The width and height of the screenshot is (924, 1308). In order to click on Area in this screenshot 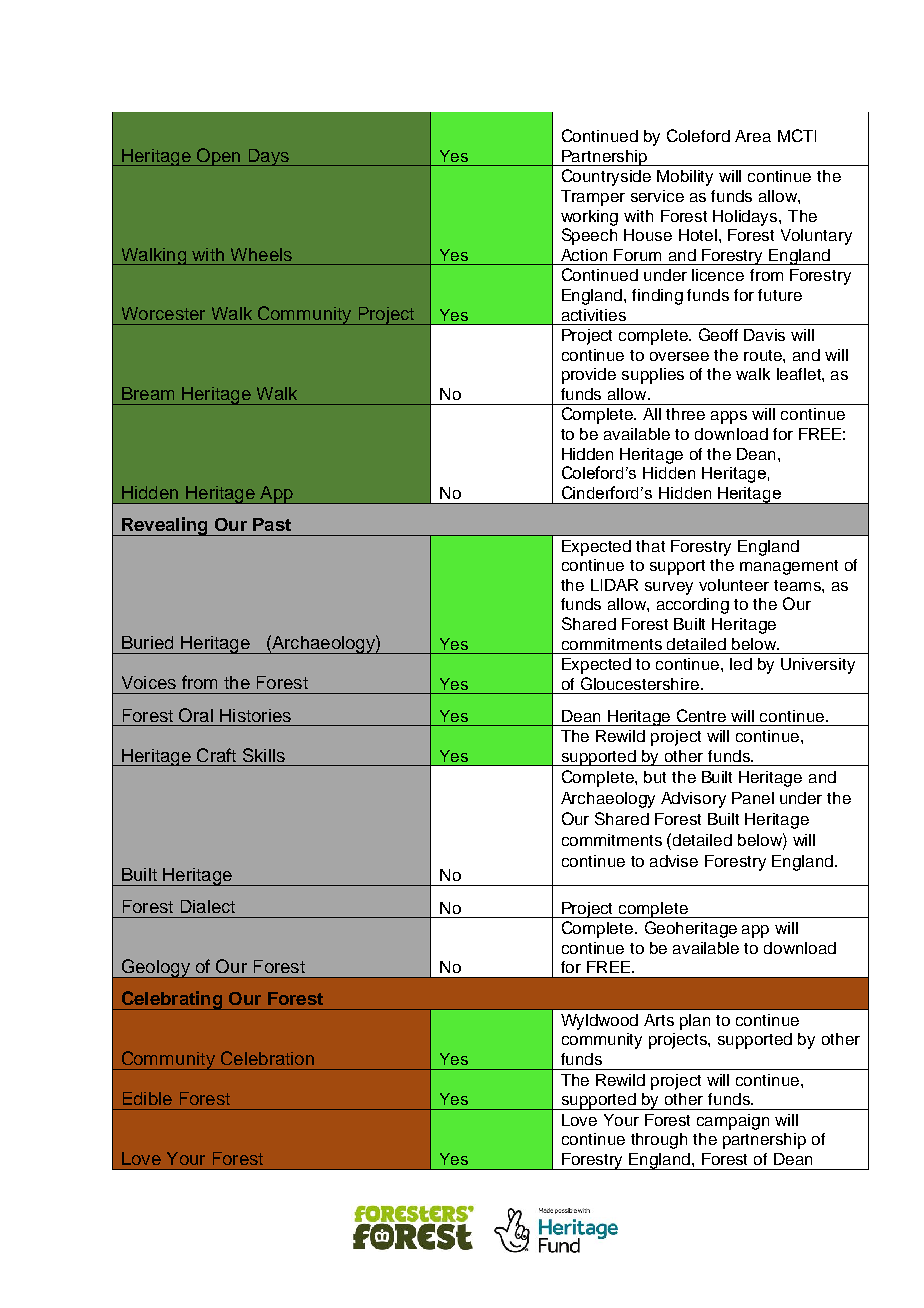, I will do `click(753, 136)`.
